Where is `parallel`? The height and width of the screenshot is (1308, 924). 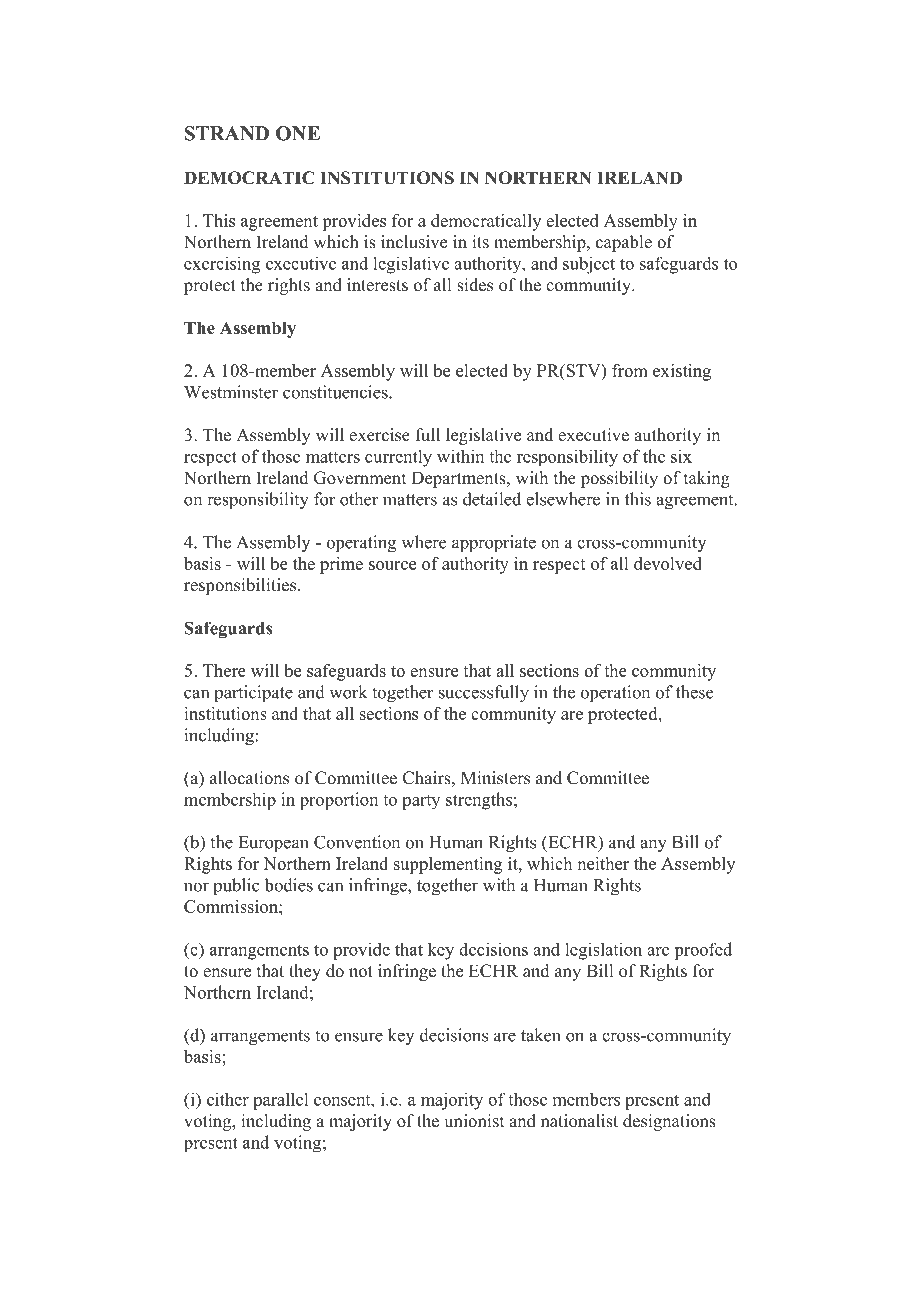 parallel is located at coordinates (280, 1101).
